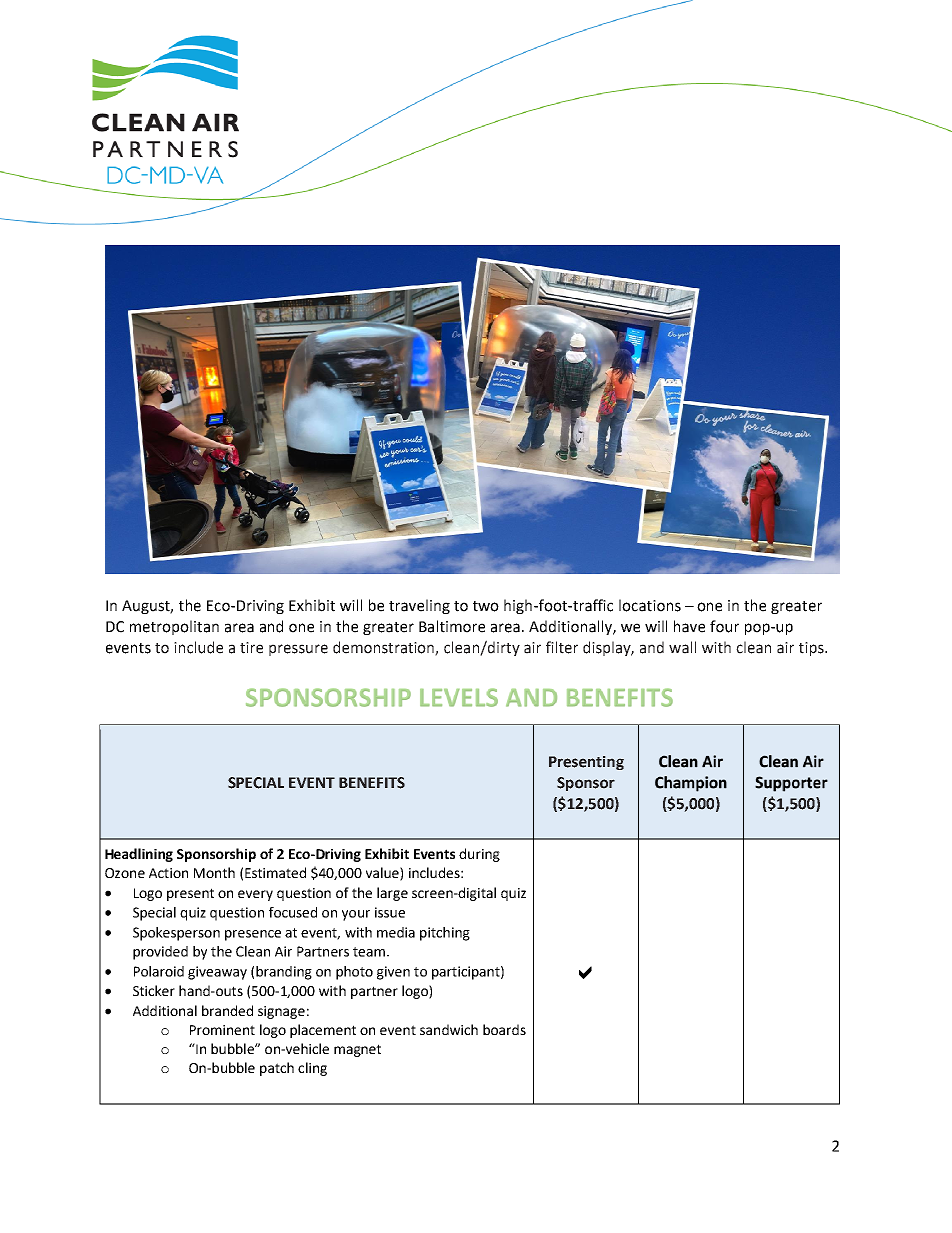 This screenshot has height=1233, width=952. Describe the element at coordinates (392, 894) in the screenshot. I see `large` at that location.
